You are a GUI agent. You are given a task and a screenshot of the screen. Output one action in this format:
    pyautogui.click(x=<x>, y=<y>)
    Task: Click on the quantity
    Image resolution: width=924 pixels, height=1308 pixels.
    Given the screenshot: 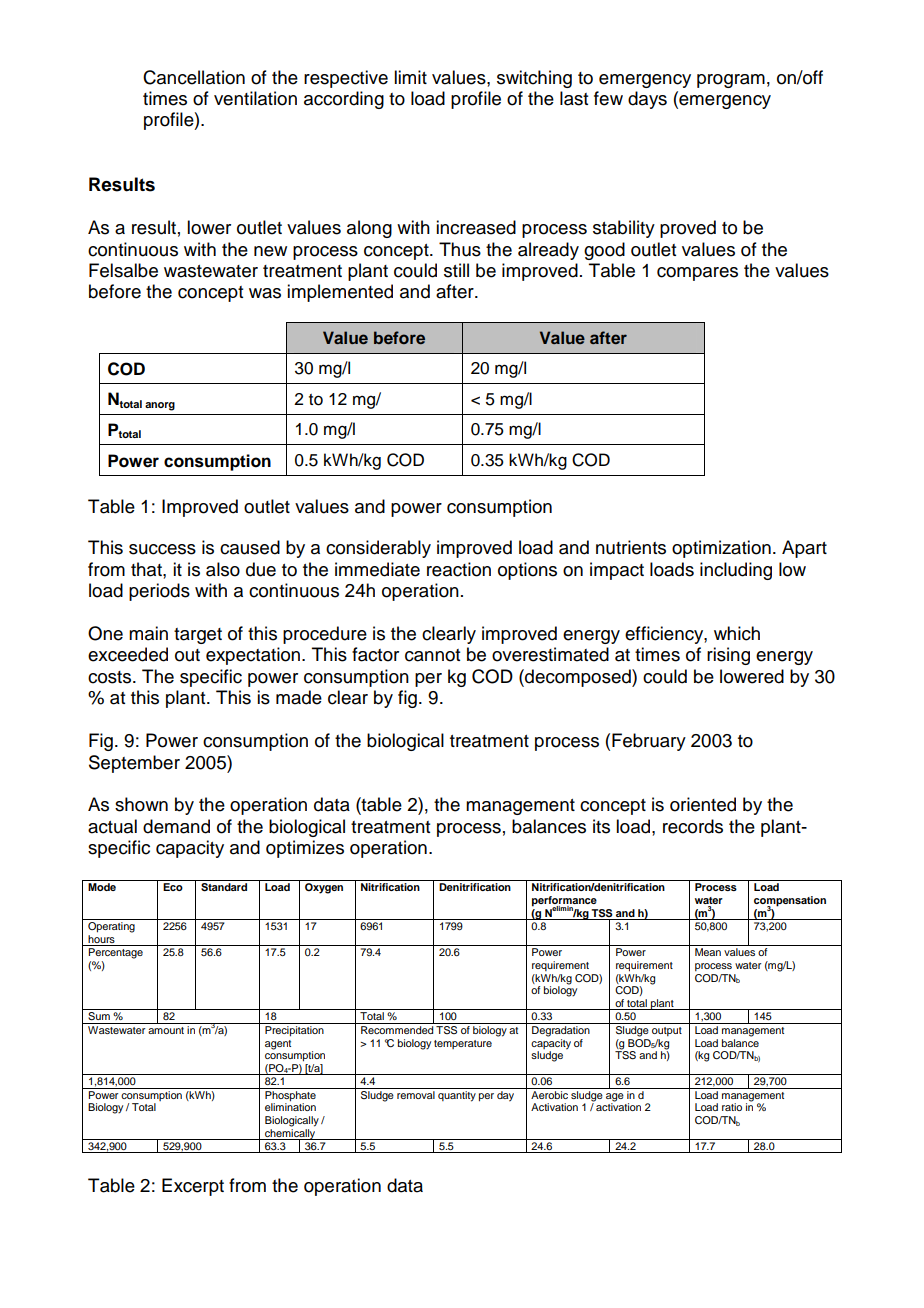 What is the action you would take?
    pyautogui.click(x=457, y=1095)
